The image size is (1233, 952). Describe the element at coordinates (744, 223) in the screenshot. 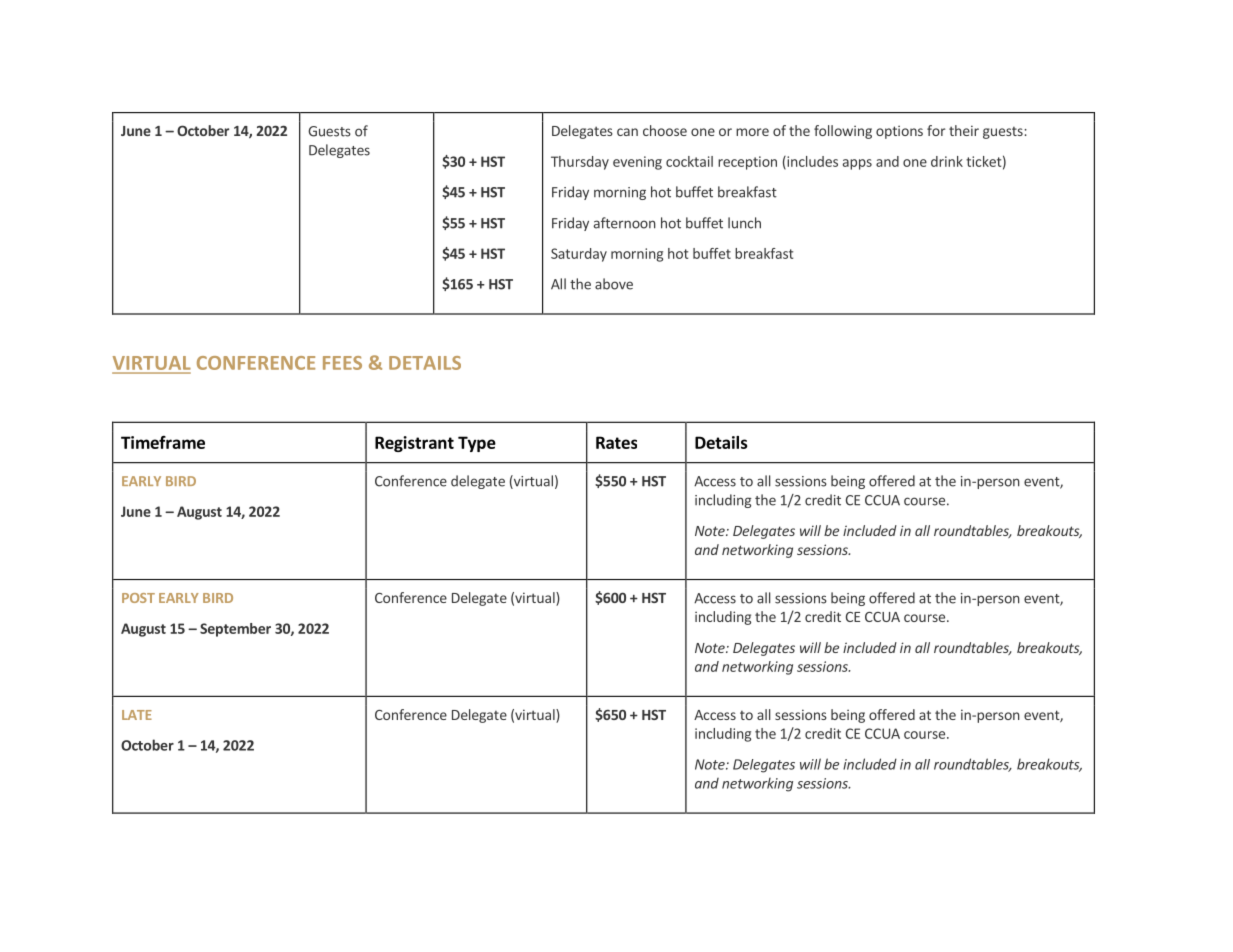

I see `lunch` at that location.
